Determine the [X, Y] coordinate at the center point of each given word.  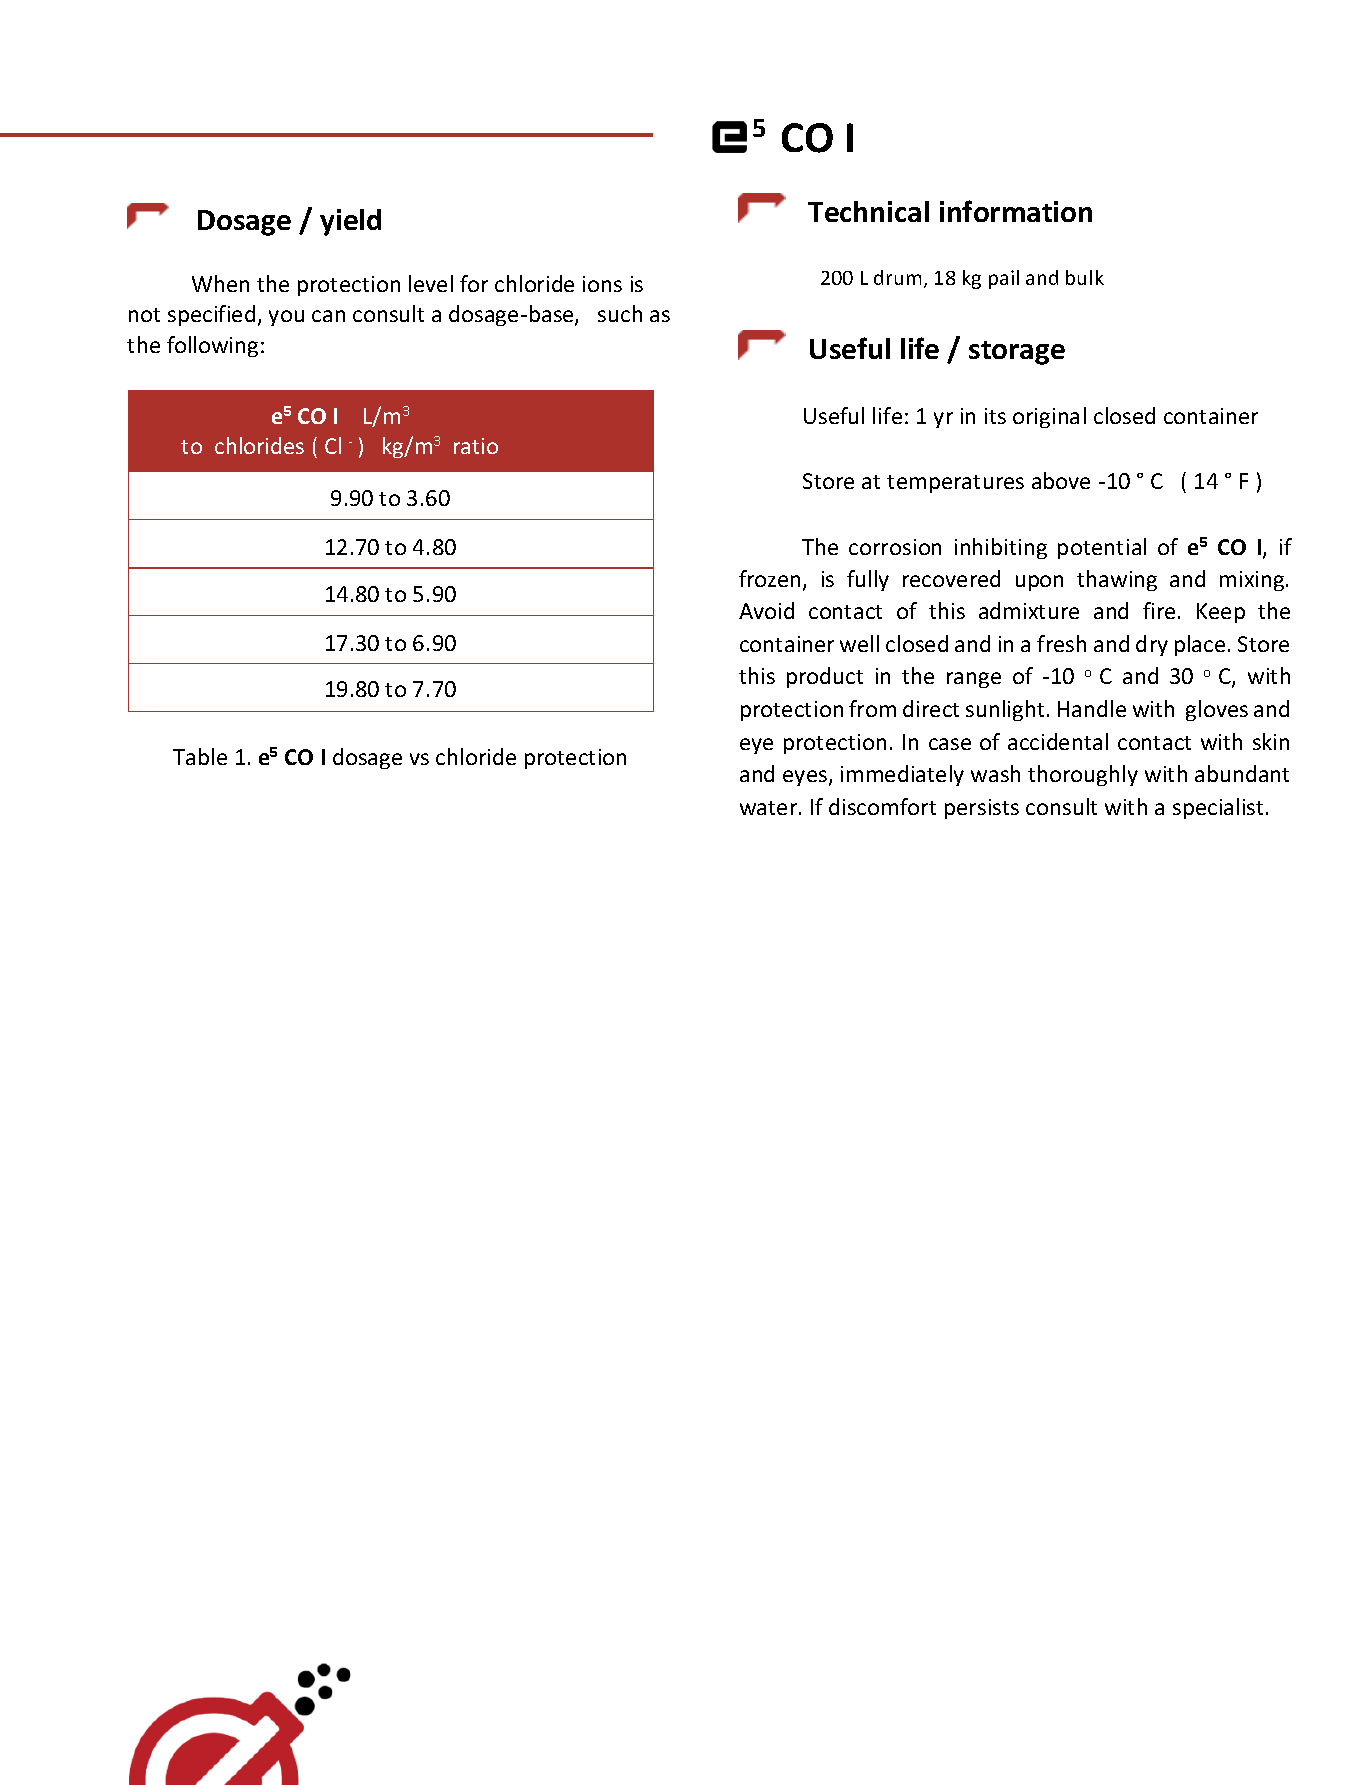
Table [200, 756]
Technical [868, 211]
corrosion [895, 547]
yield [350, 222]
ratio [476, 446]
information [1016, 211]
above [1061, 480]
